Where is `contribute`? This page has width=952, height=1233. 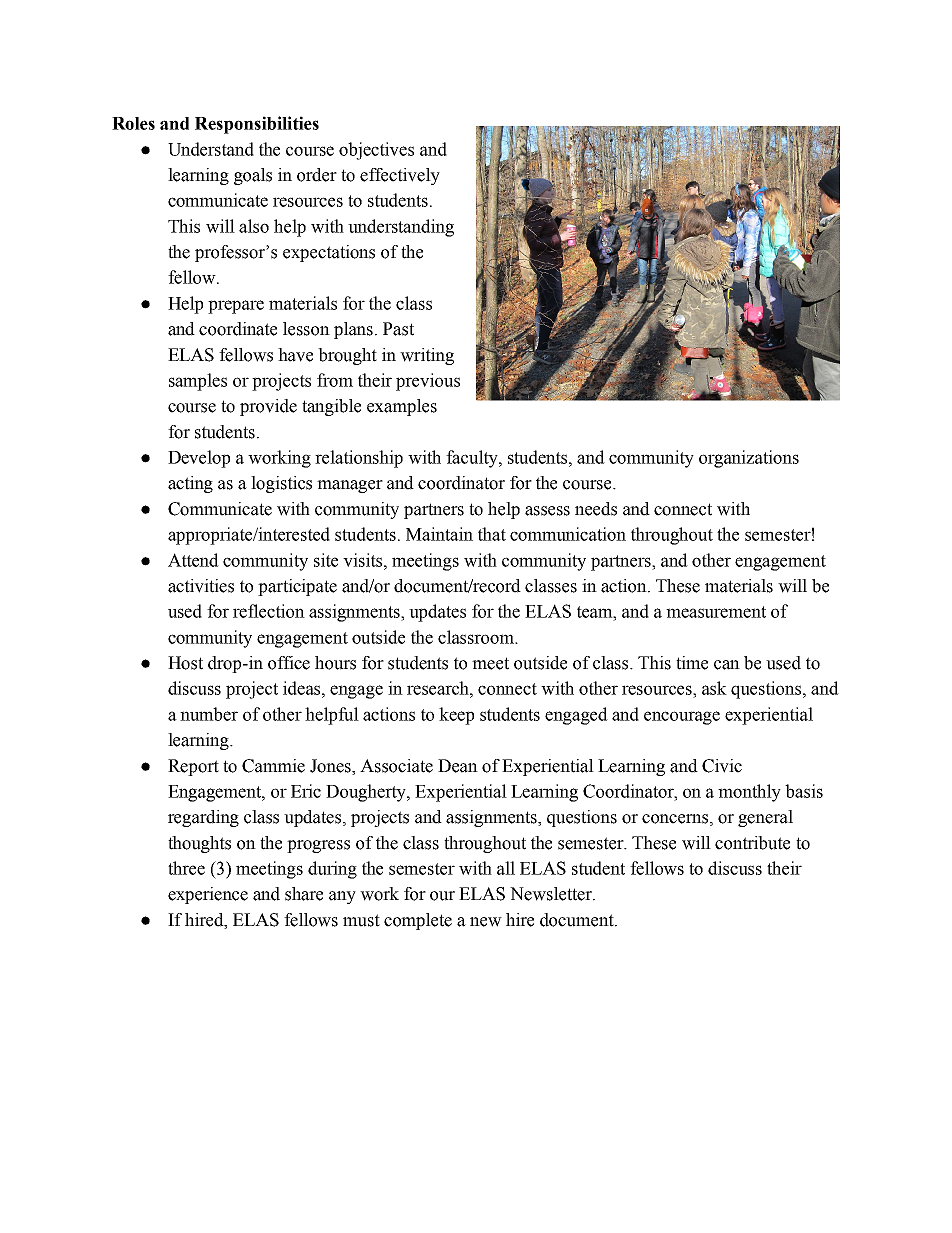
contribute is located at coordinates (752, 843).
